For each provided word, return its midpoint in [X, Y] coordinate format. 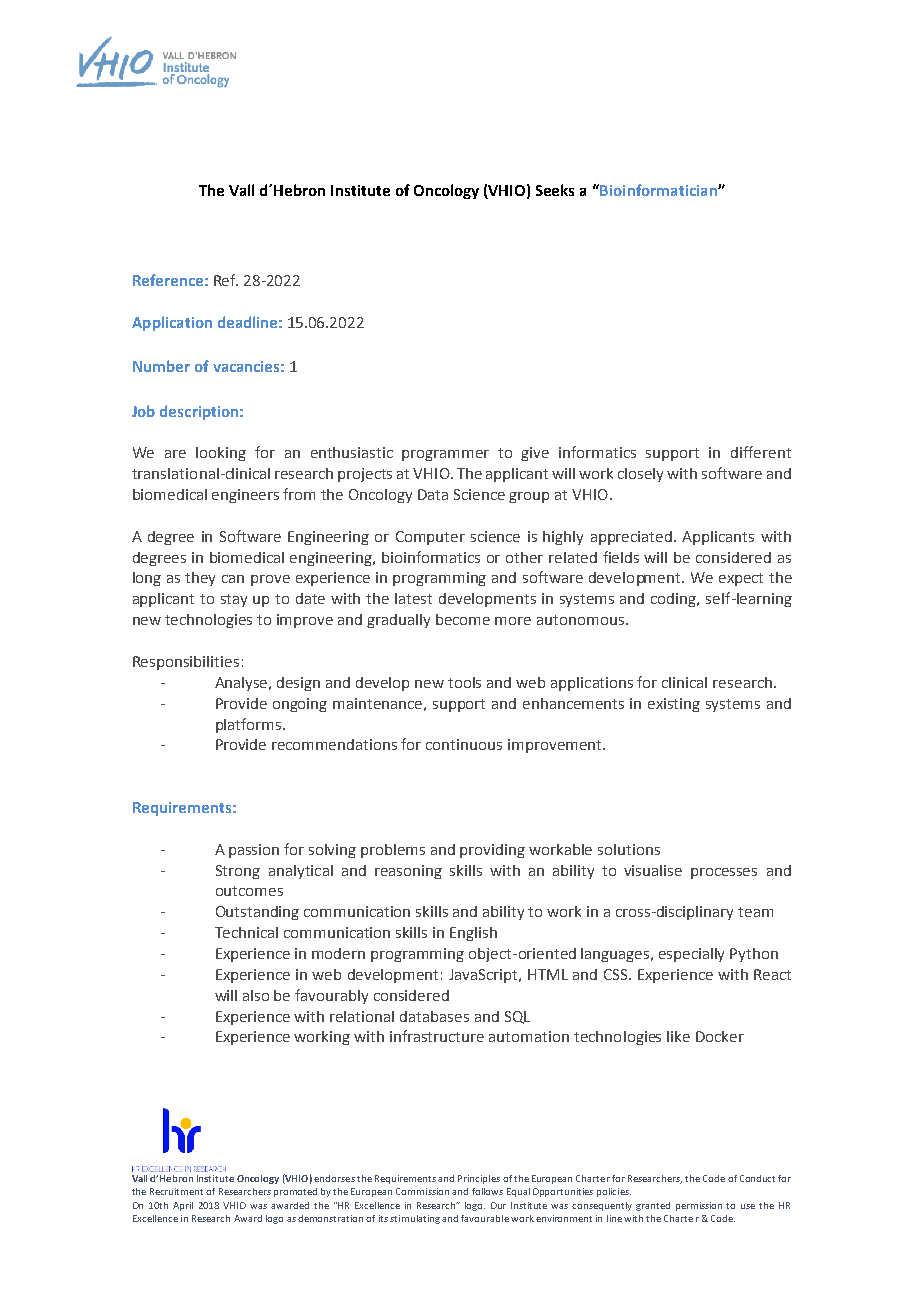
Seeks [555, 190]
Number [161, 366]
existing [674, 705]
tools [464, 682]
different [761, 452]
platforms [250, 725]
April [183, 1206]
